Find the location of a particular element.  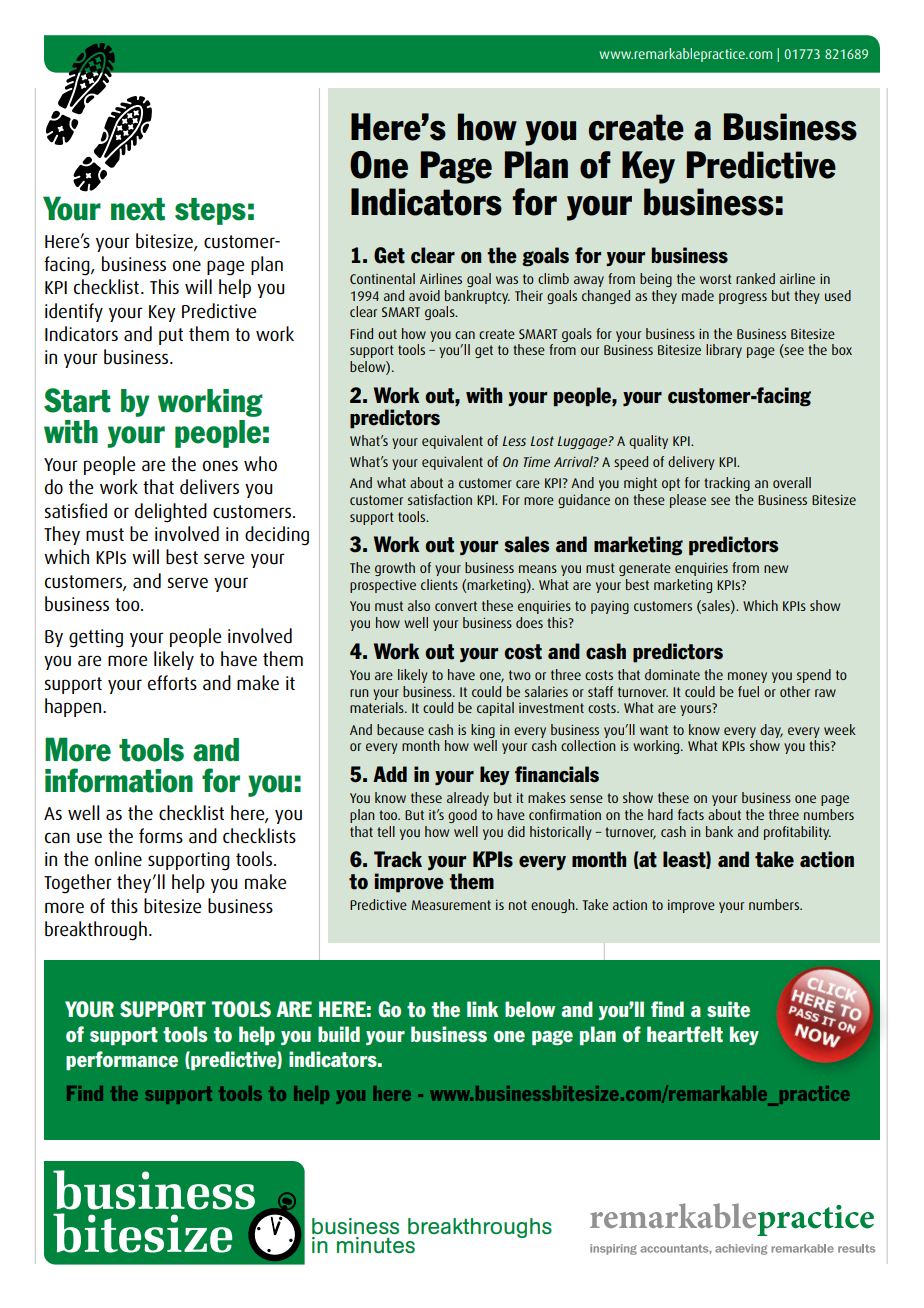

getting is located at coordinates (96, 638).
